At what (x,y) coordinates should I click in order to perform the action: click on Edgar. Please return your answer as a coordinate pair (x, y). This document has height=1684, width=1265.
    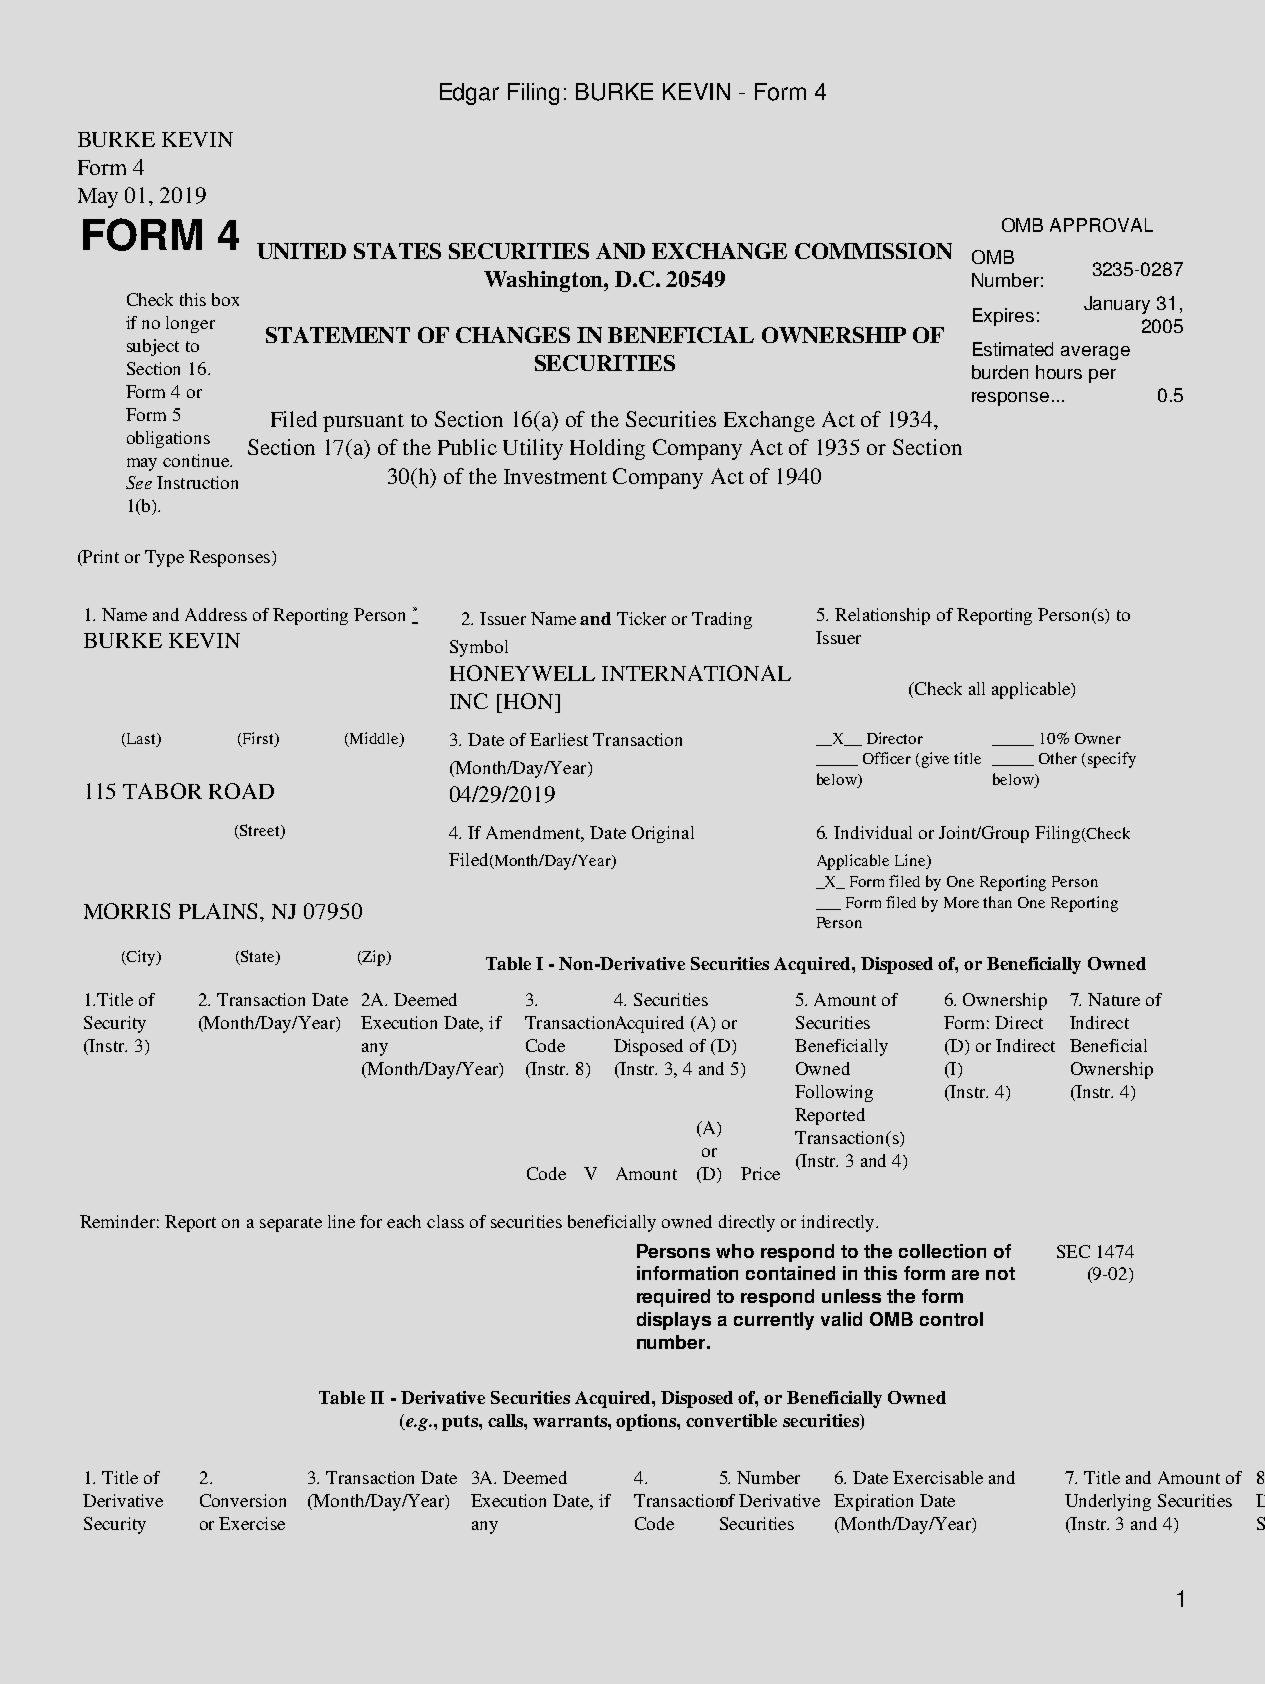
    Looking at the image, I should click on (469, 94).
